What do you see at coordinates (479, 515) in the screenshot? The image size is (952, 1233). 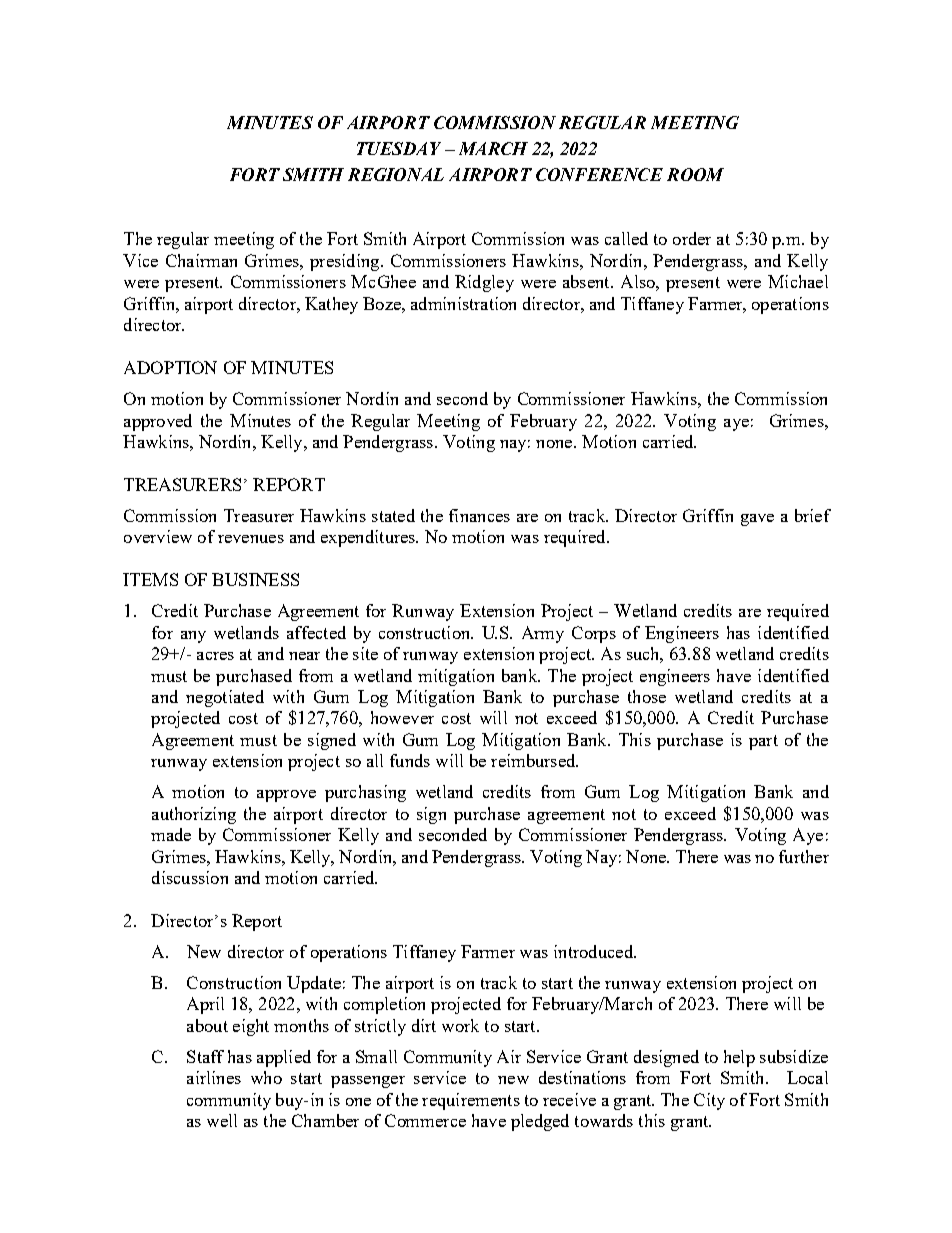 I see `finances` at bounding box center [479, 515].
